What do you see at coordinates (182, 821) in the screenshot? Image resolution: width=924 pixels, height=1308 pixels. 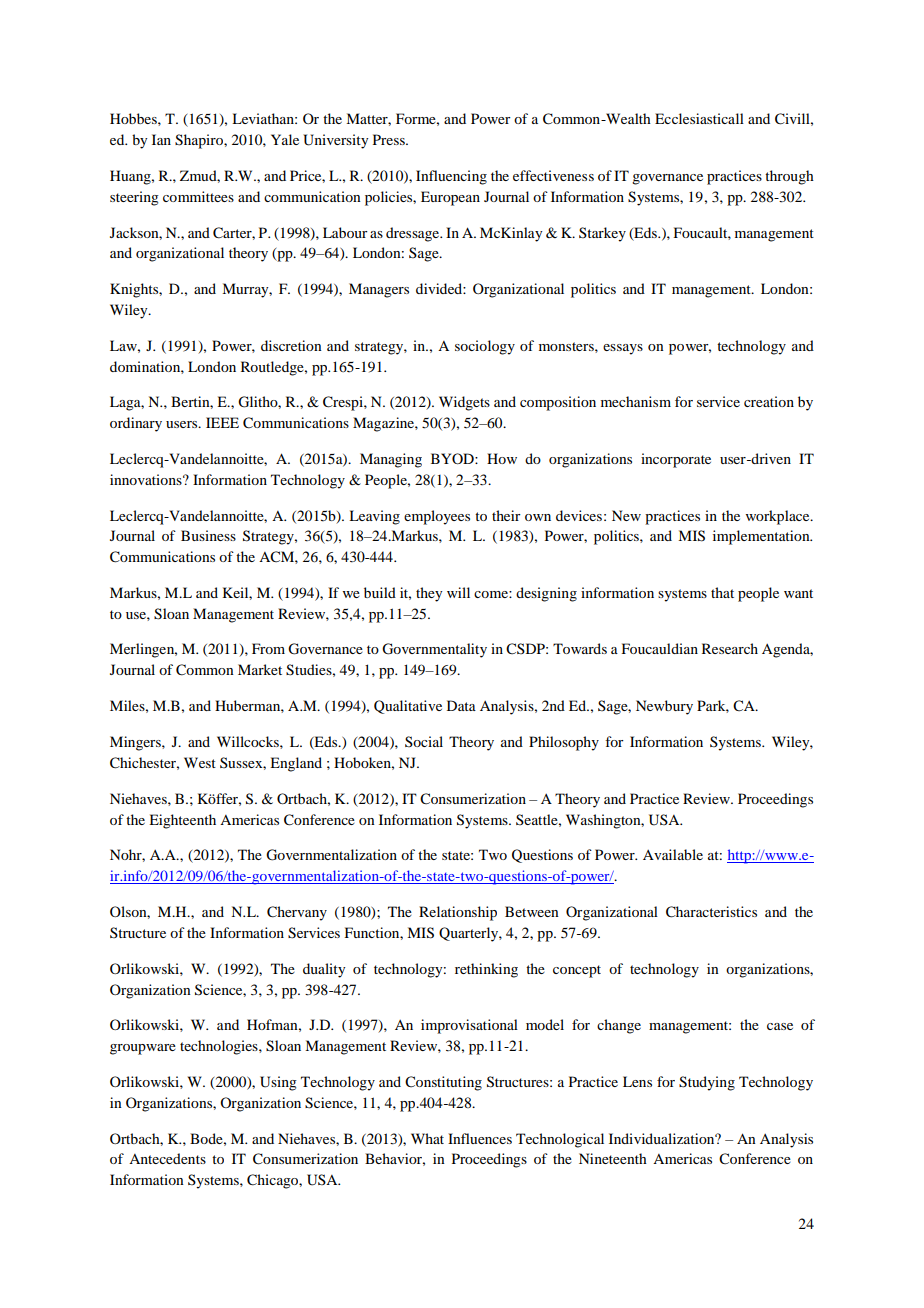 I see `Eighteenth` at bounding box center [182, 821].
